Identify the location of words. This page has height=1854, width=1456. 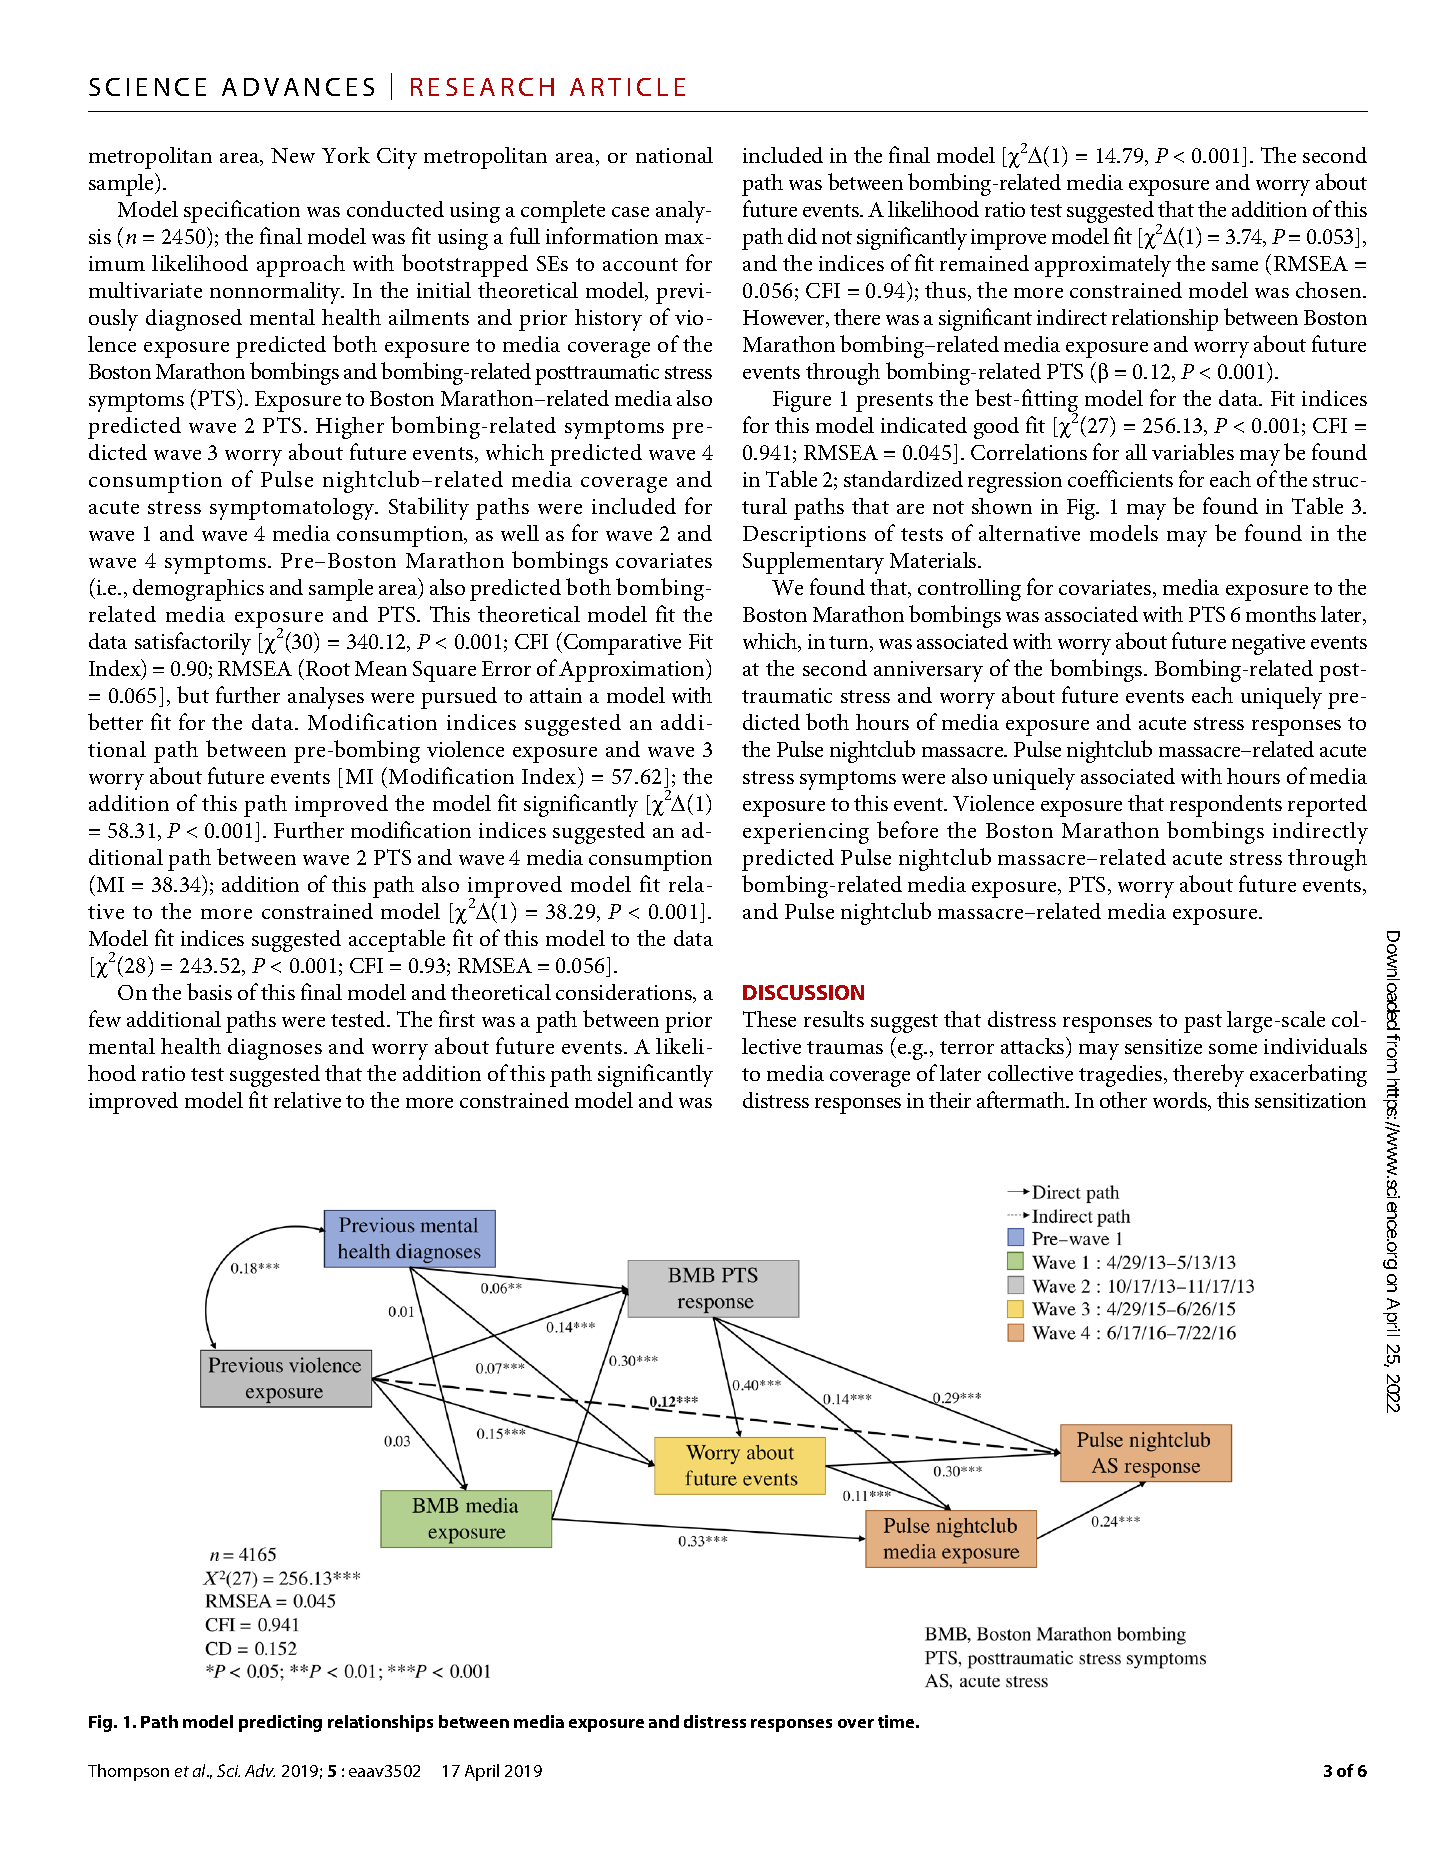
(1181, 1101).
